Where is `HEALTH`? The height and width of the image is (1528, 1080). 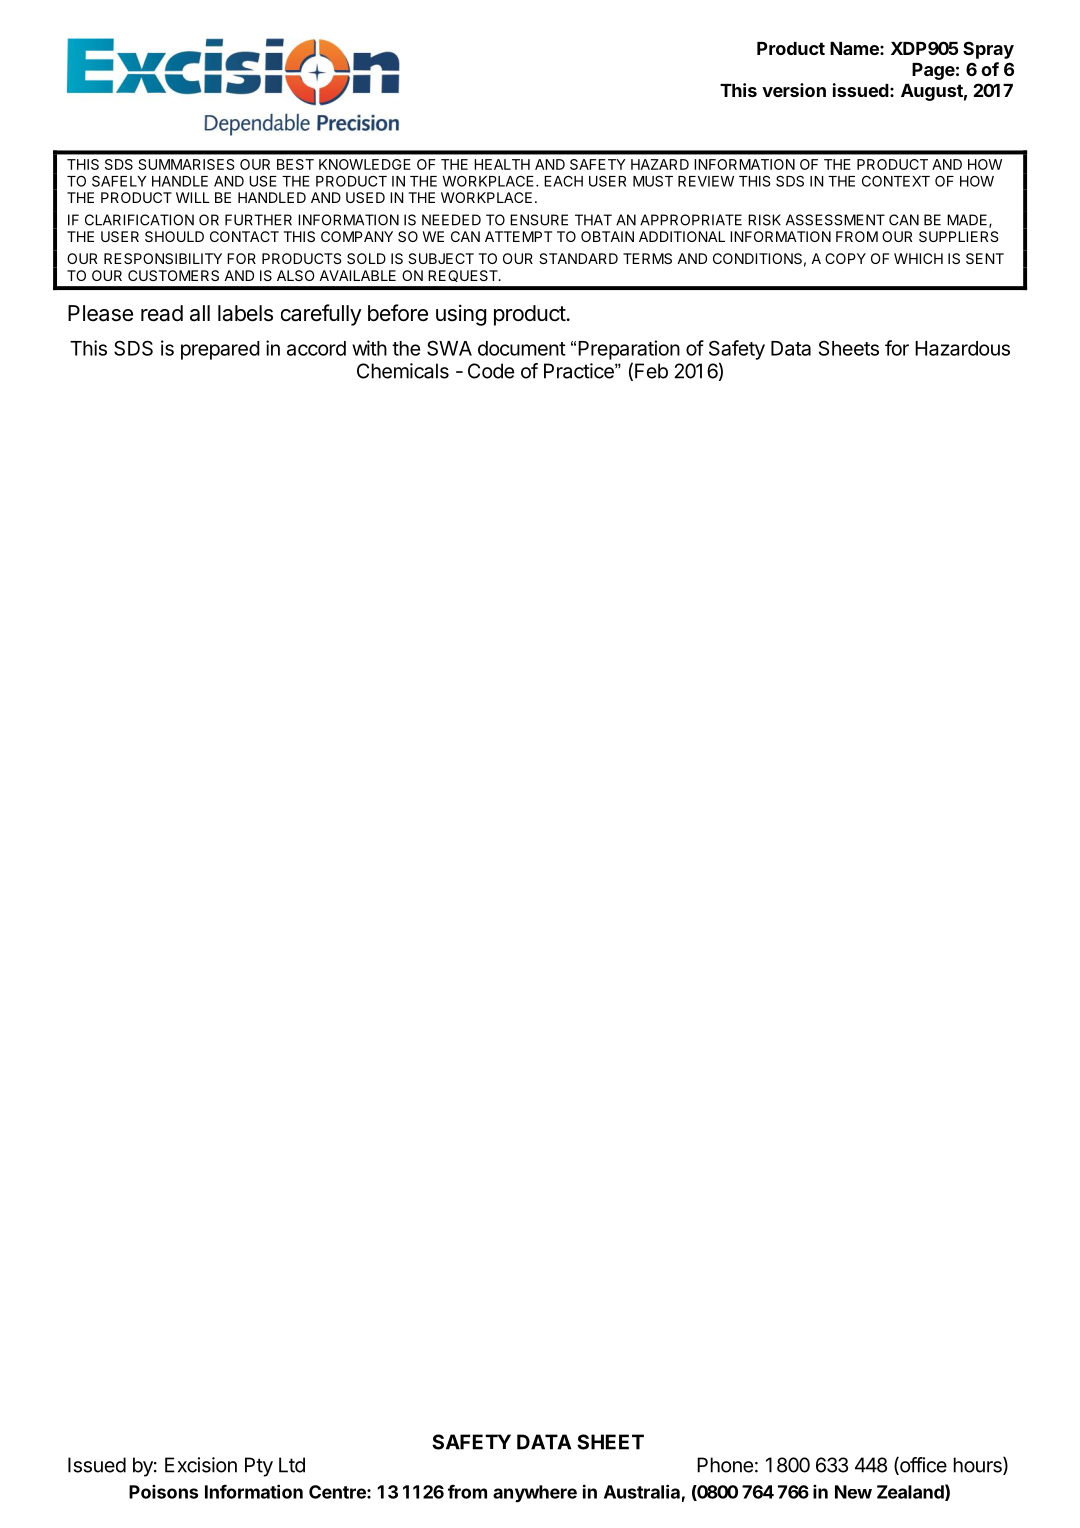
HEALTH is located at coordinates (502, 164).
